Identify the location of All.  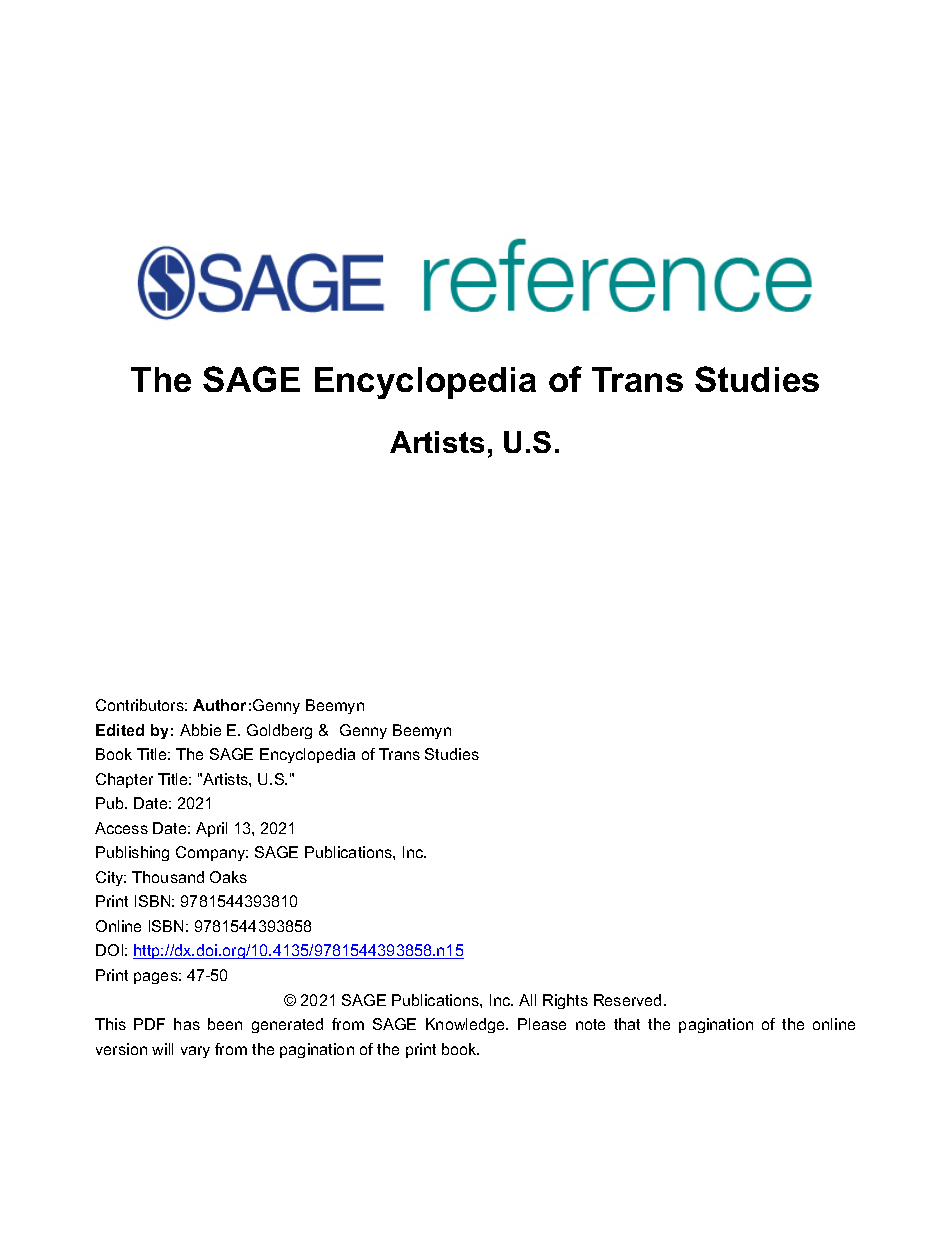
(527, 1000).
